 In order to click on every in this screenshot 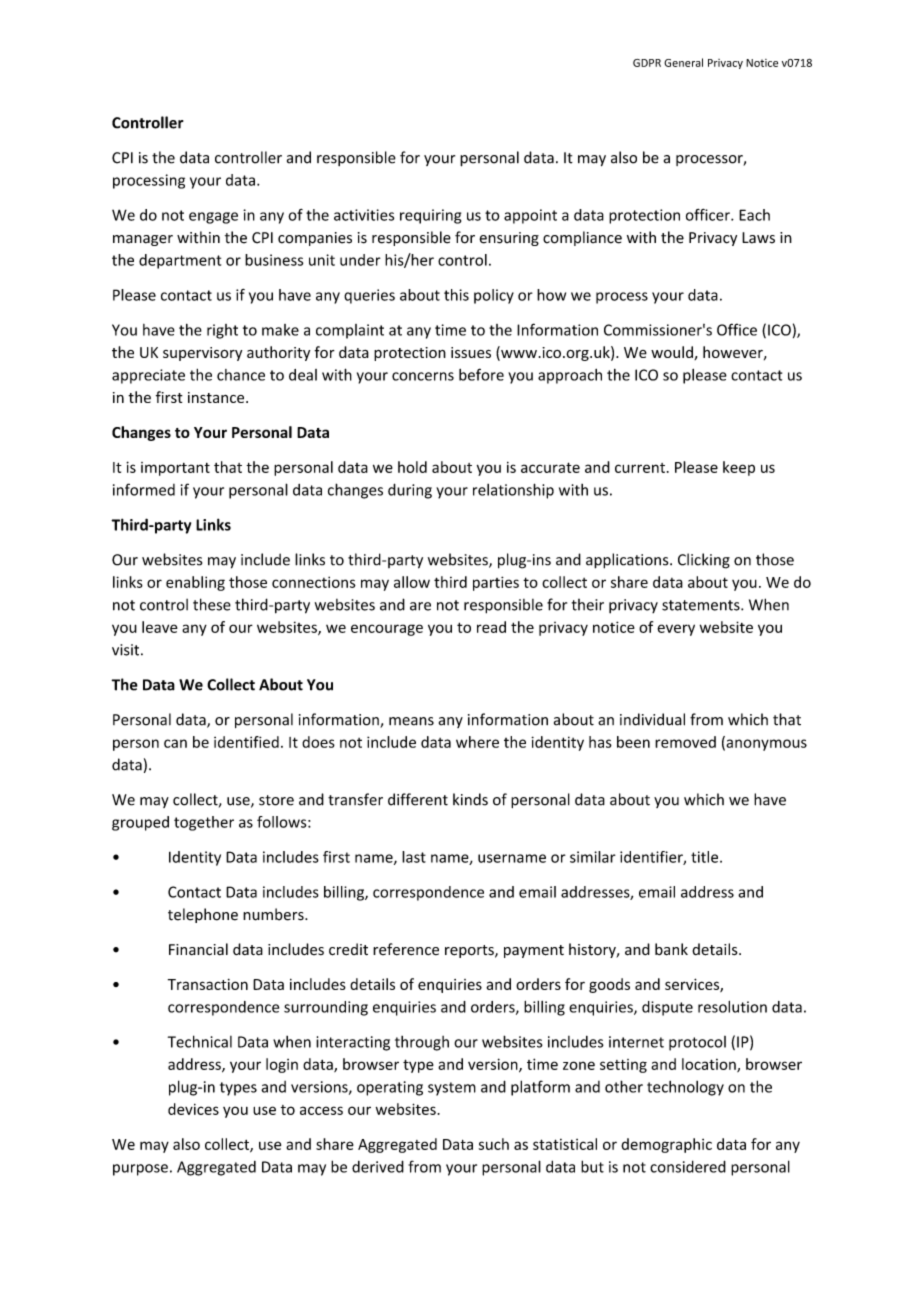, I will do `click(676, 630)`.
